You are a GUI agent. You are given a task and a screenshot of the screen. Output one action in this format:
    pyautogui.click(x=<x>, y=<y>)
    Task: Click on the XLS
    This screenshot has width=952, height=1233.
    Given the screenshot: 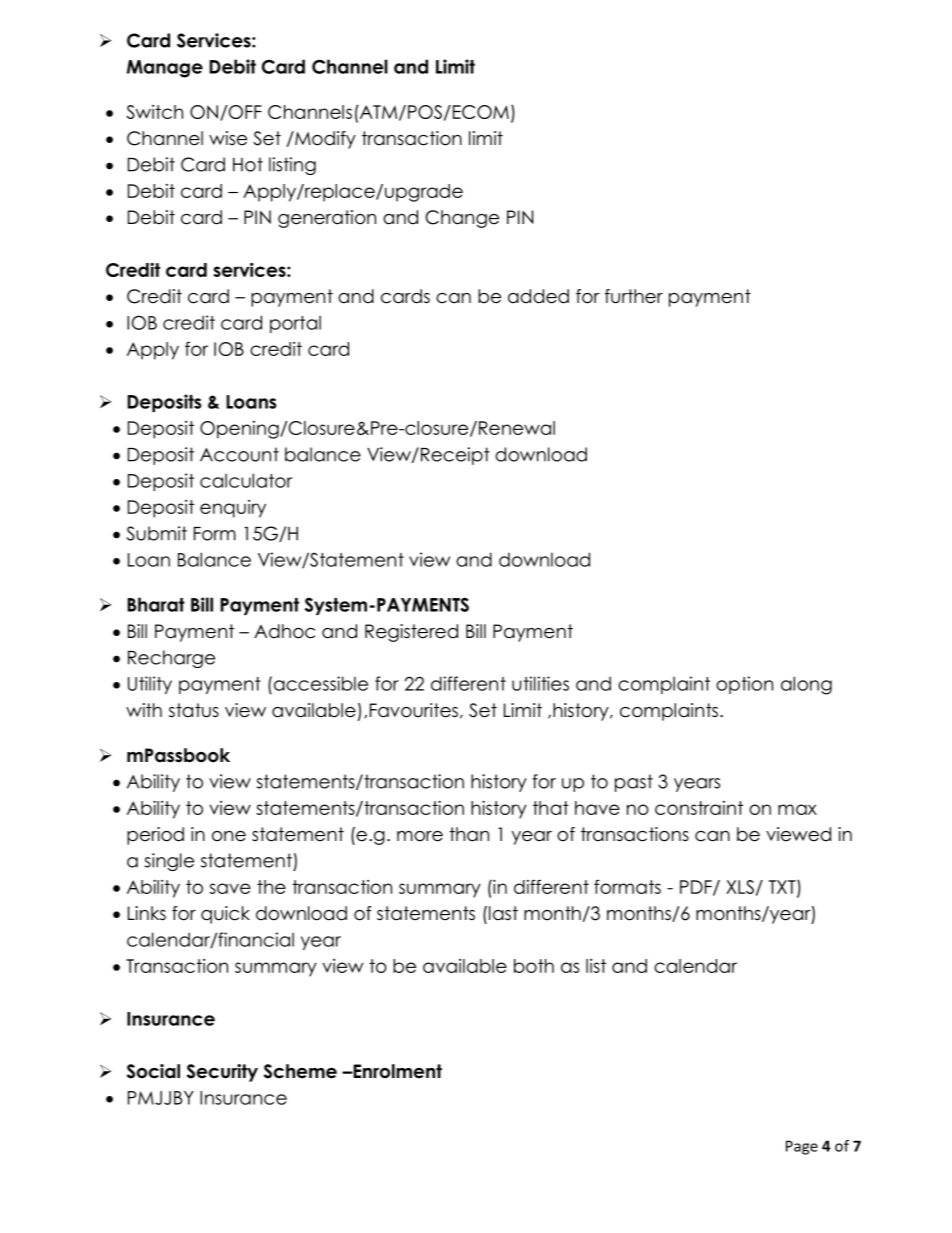 What is the action you would take?
    pyautogui.click(x=740, y=887)
